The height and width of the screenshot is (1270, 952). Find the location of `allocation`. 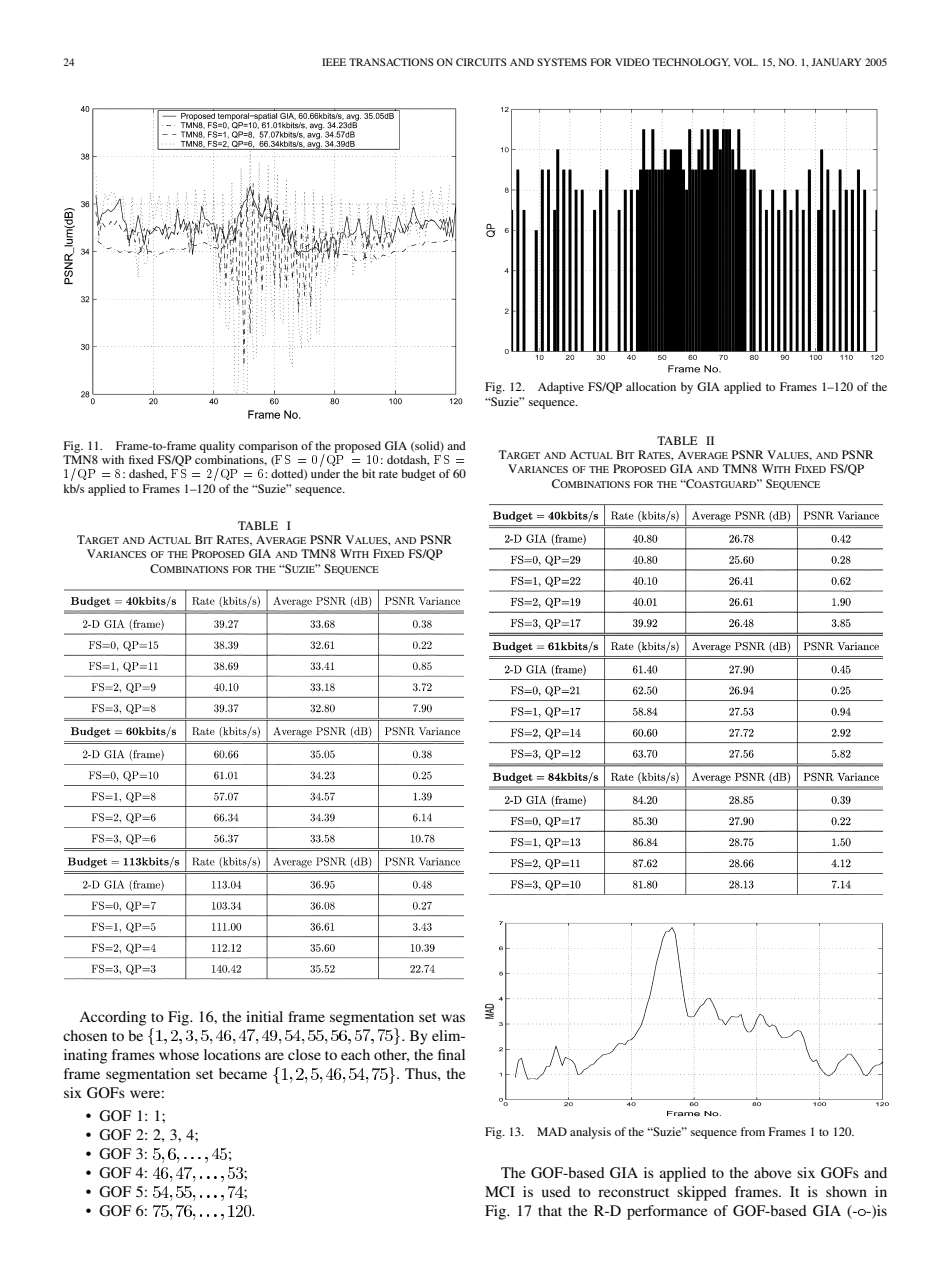

allocation is located at coordinates (651, 386).
